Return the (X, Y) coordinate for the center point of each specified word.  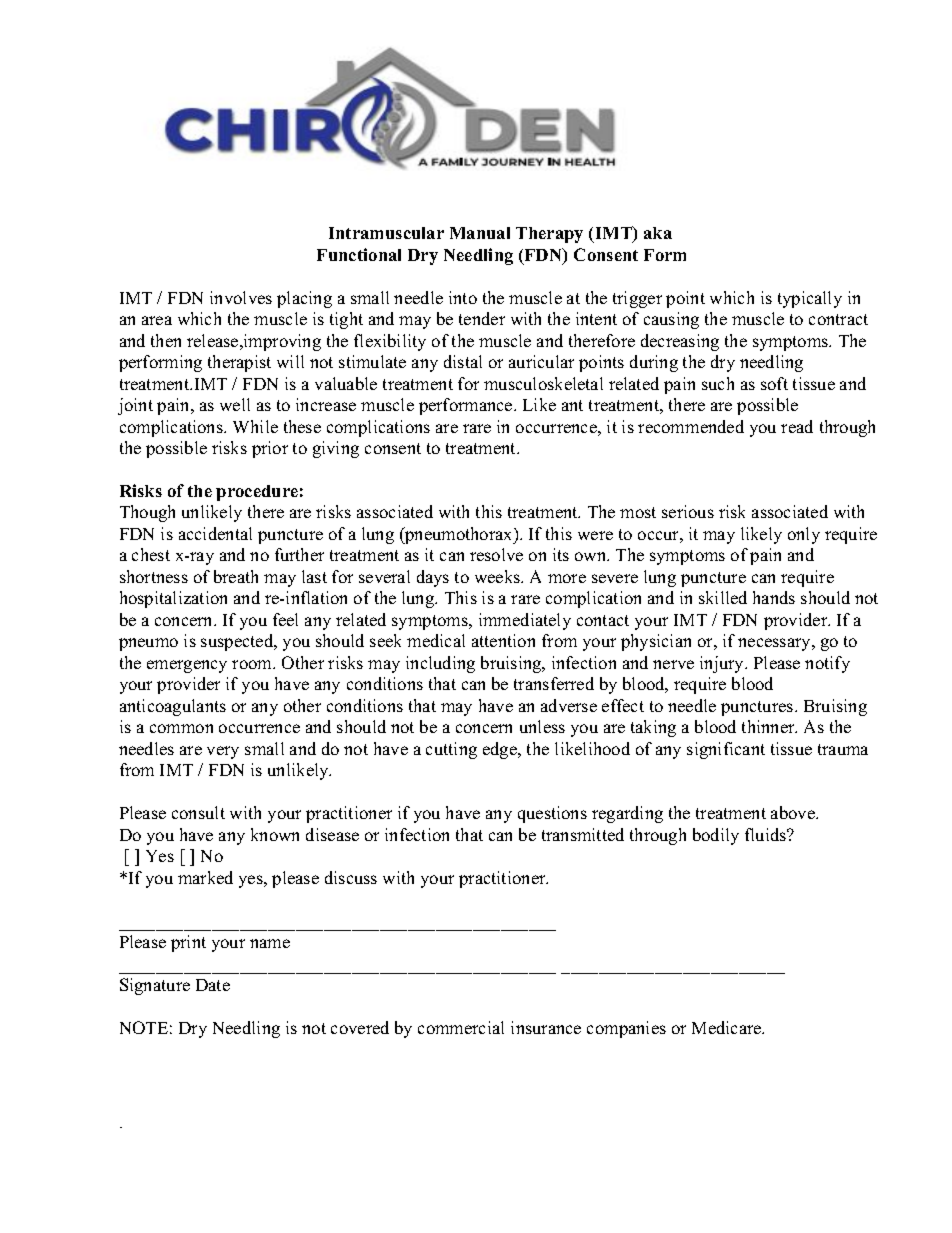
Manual (480, 233)
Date (213, 985)
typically (810, 299)
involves (241, 297)
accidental (215, 533)
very (223, 752)
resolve (496, 554)
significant (726, 750)
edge (501, 750)
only (804, 535)
